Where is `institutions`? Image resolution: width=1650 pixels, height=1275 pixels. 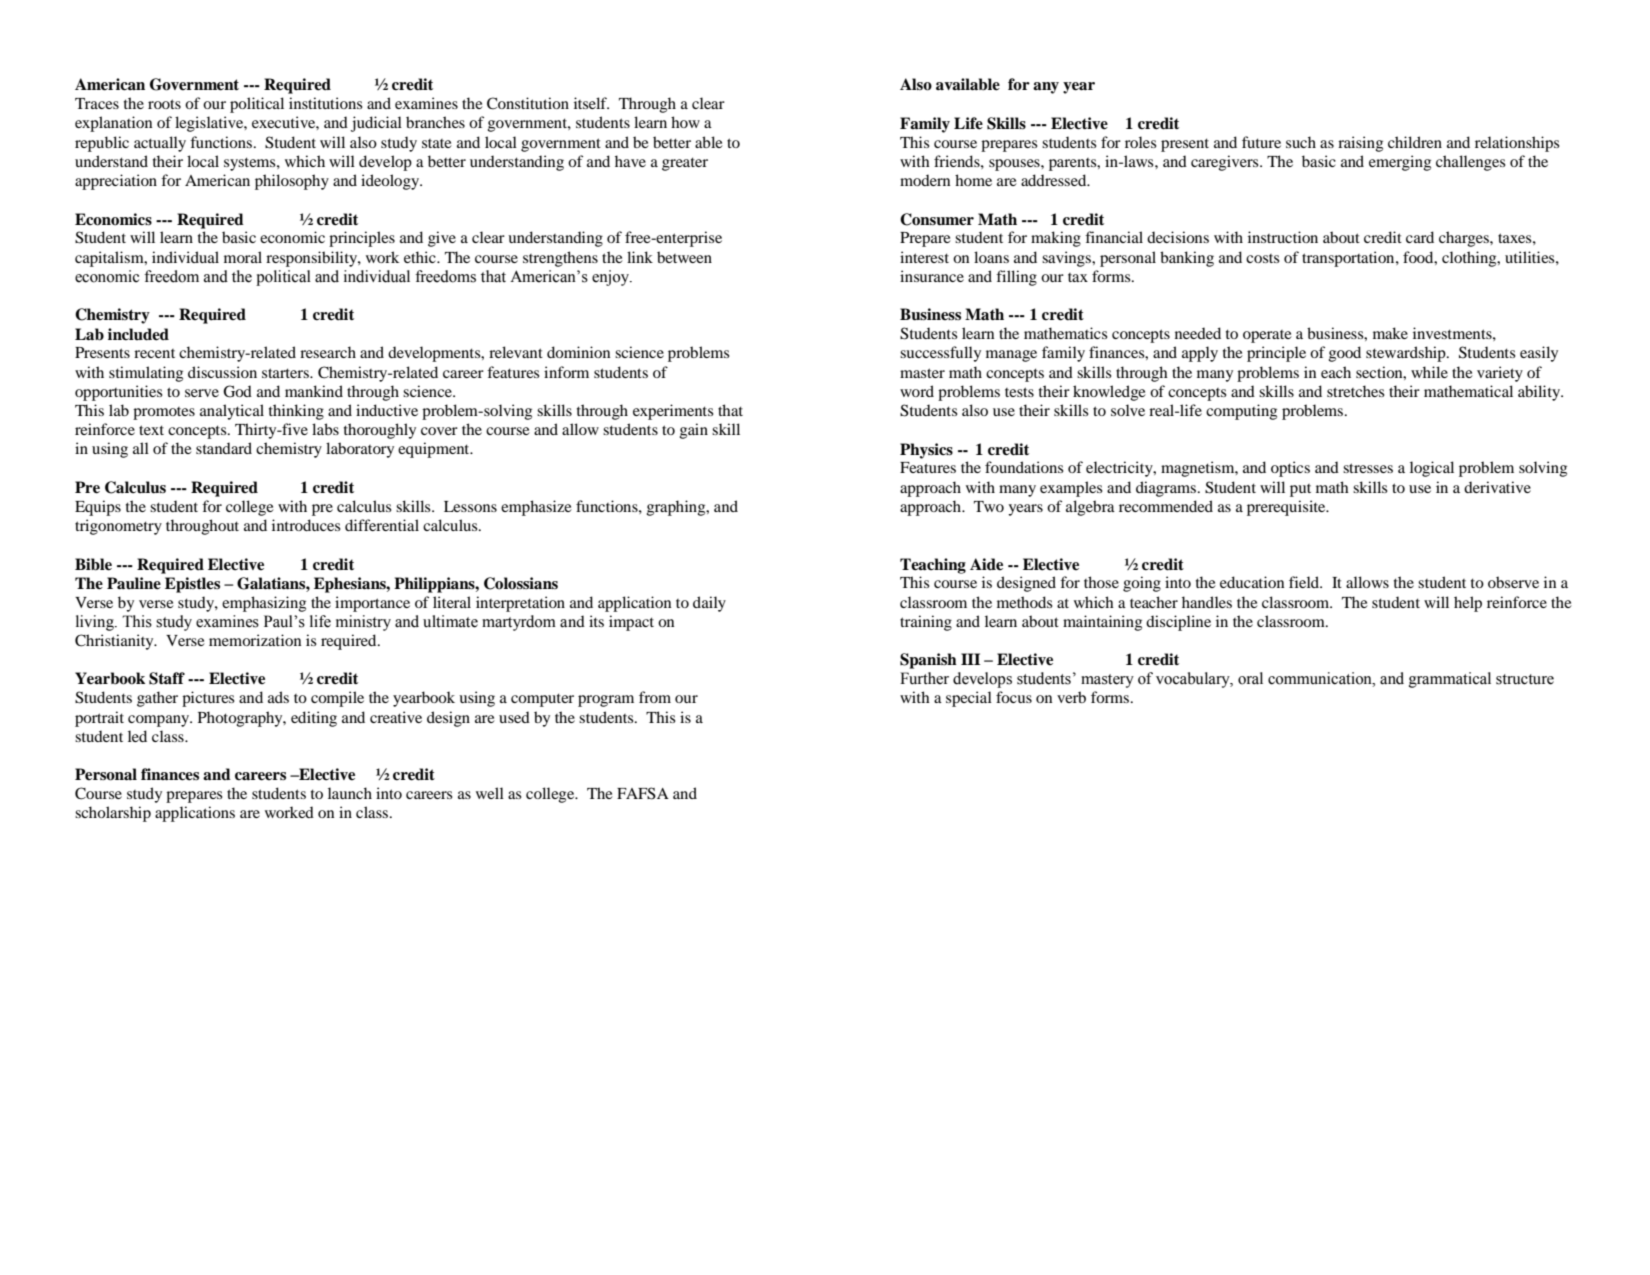
institutions is located at coordinates (326, 103).
